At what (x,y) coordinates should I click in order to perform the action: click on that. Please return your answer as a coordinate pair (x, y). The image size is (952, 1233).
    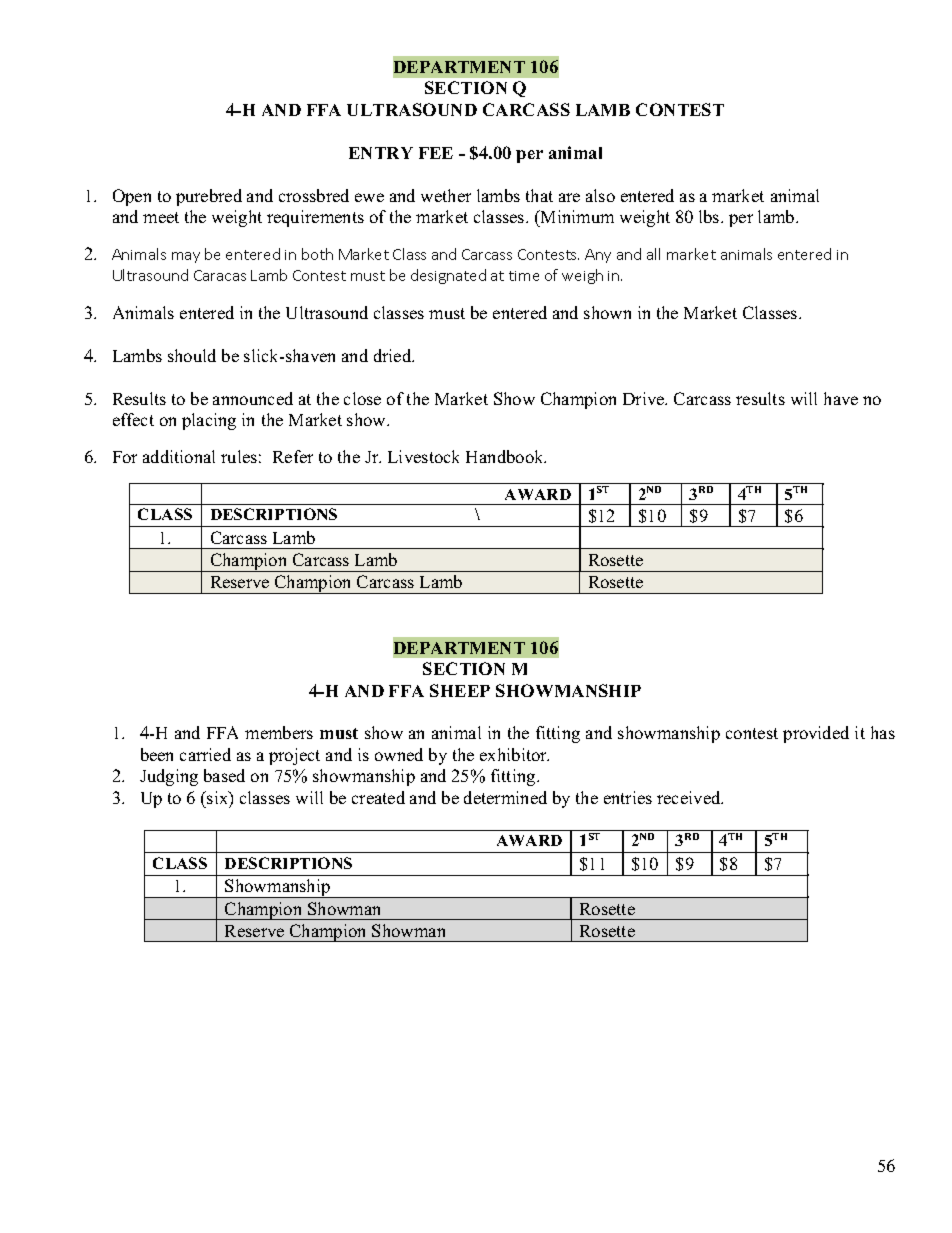
    Looking at the image, I should click on (539, 195).
